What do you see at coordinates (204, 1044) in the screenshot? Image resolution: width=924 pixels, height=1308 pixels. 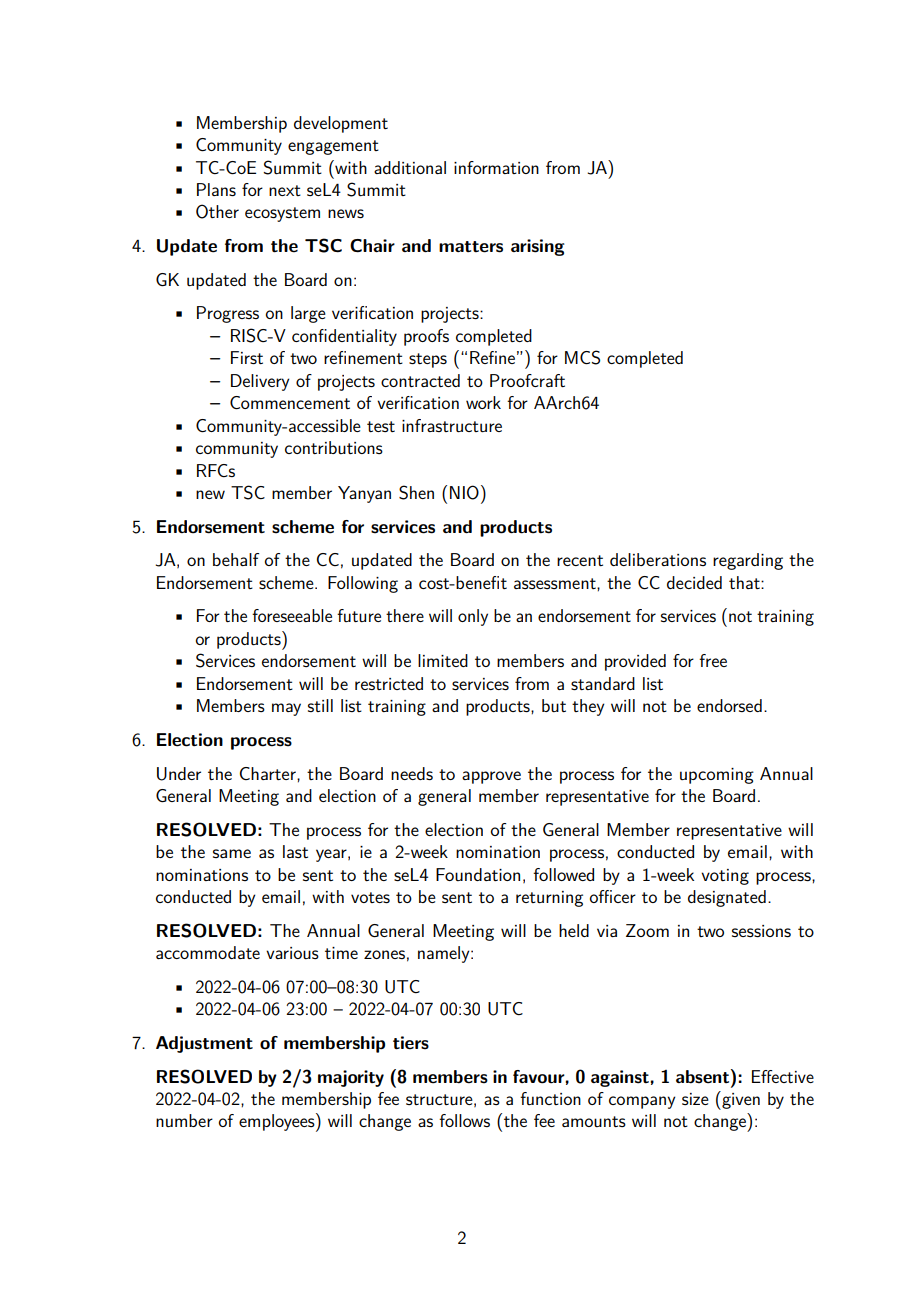 I see `Adjustment` at bounding box center [204, 1044].
